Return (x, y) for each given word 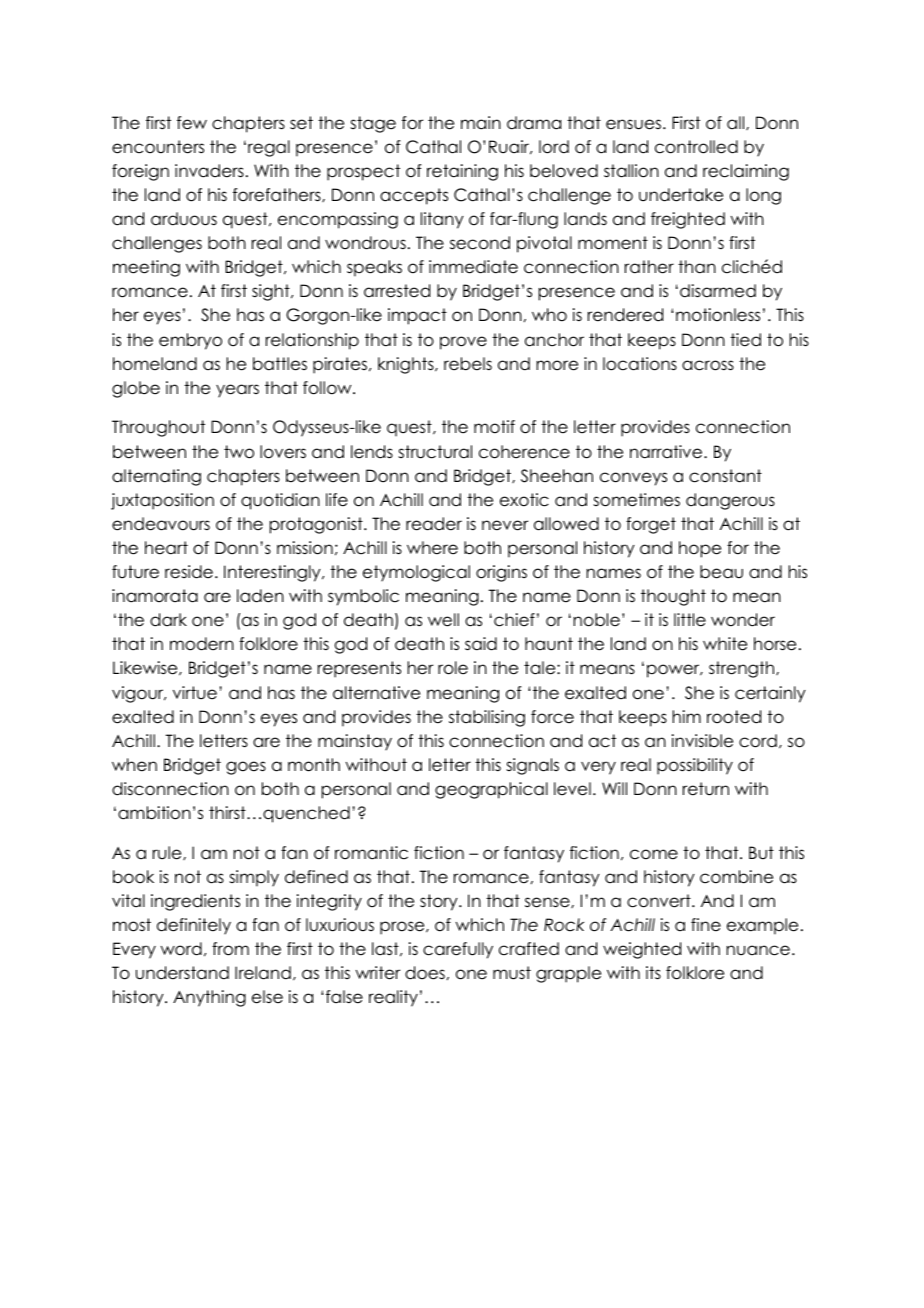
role (453, 668)
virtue (195, 693)
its (653, 973)
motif (494, 427)
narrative (667, 452)
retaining (462, 172)
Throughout (158, 428)
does (425, 973)
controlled (696, 147)
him (687, 716)
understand (182, 973)
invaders (209, 171)
